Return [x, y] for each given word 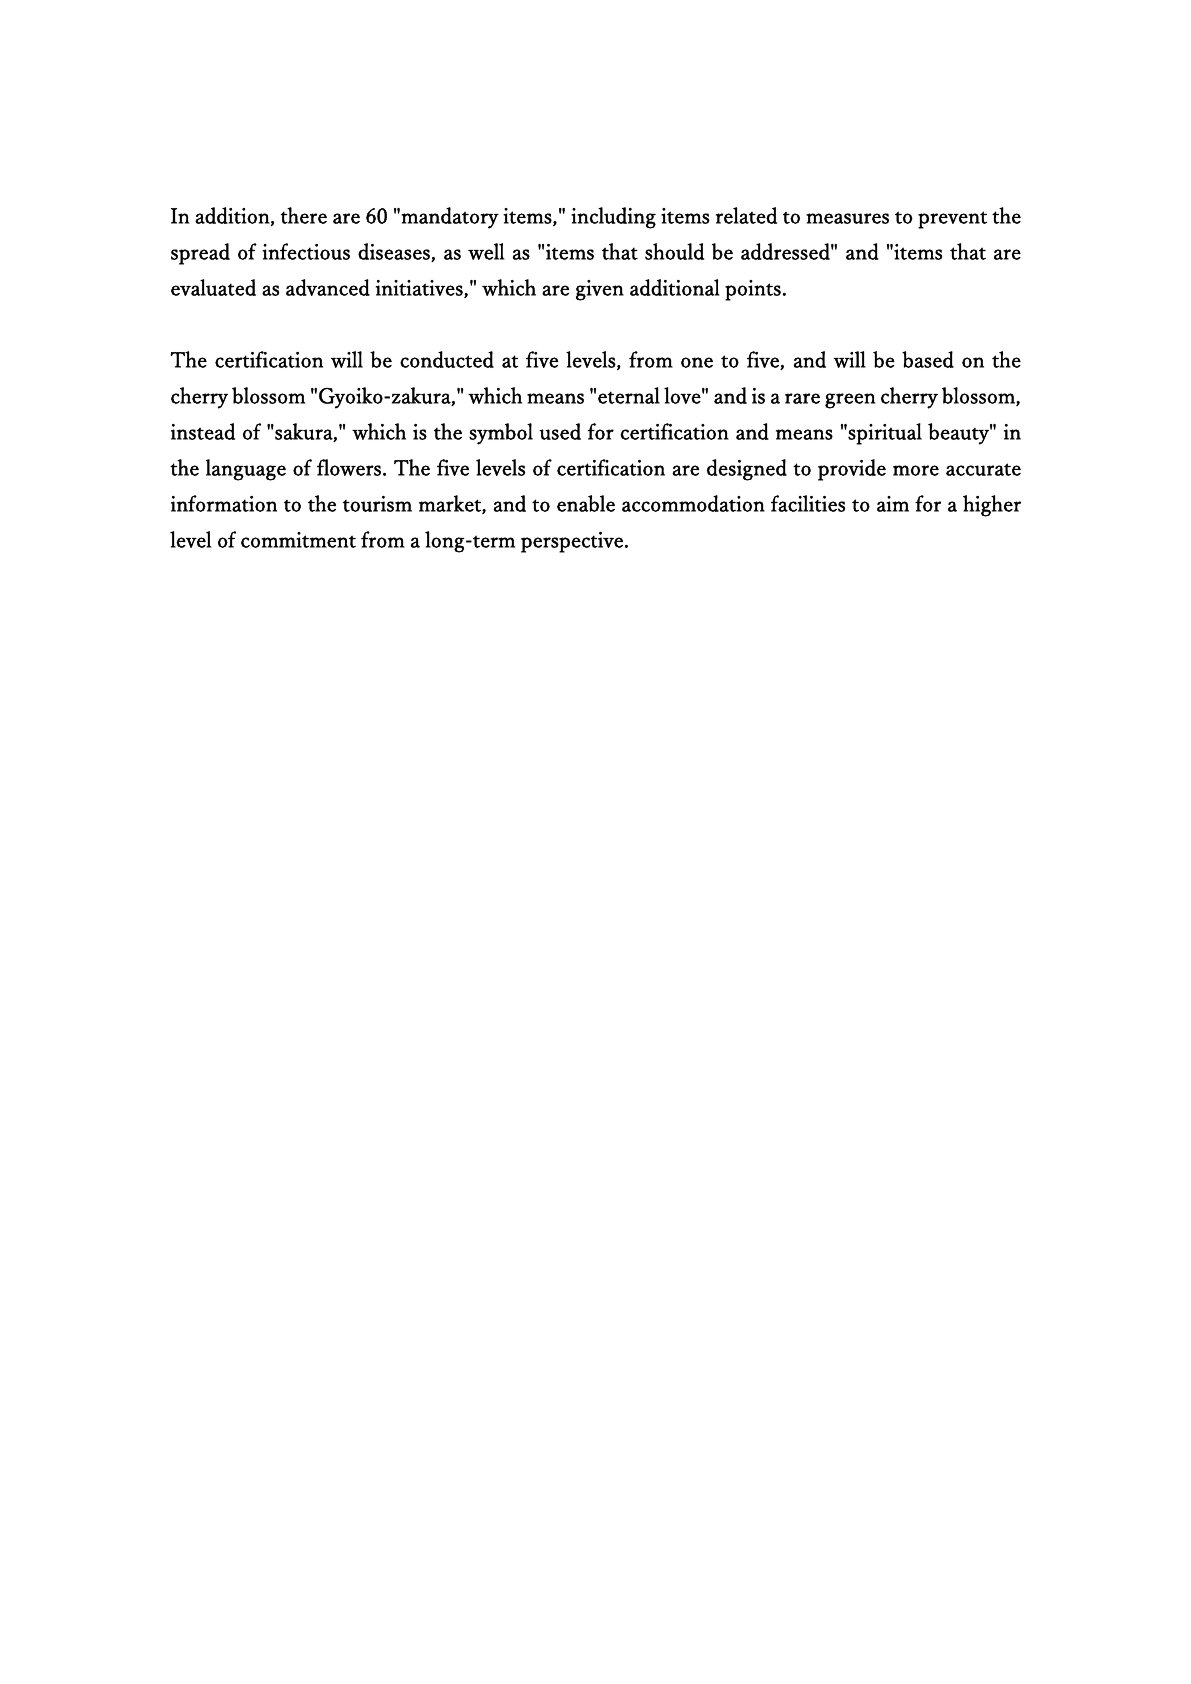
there [304, 215]
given [600, 290]
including [613, 218]
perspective [572, 542]
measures [847, 218]
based [928, 359]
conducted [447, 359]
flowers [349, 467]
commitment [298, 540]
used [560, 431]
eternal [629, 395]
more [916, 470]
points [753, 290]
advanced [328, 287]
